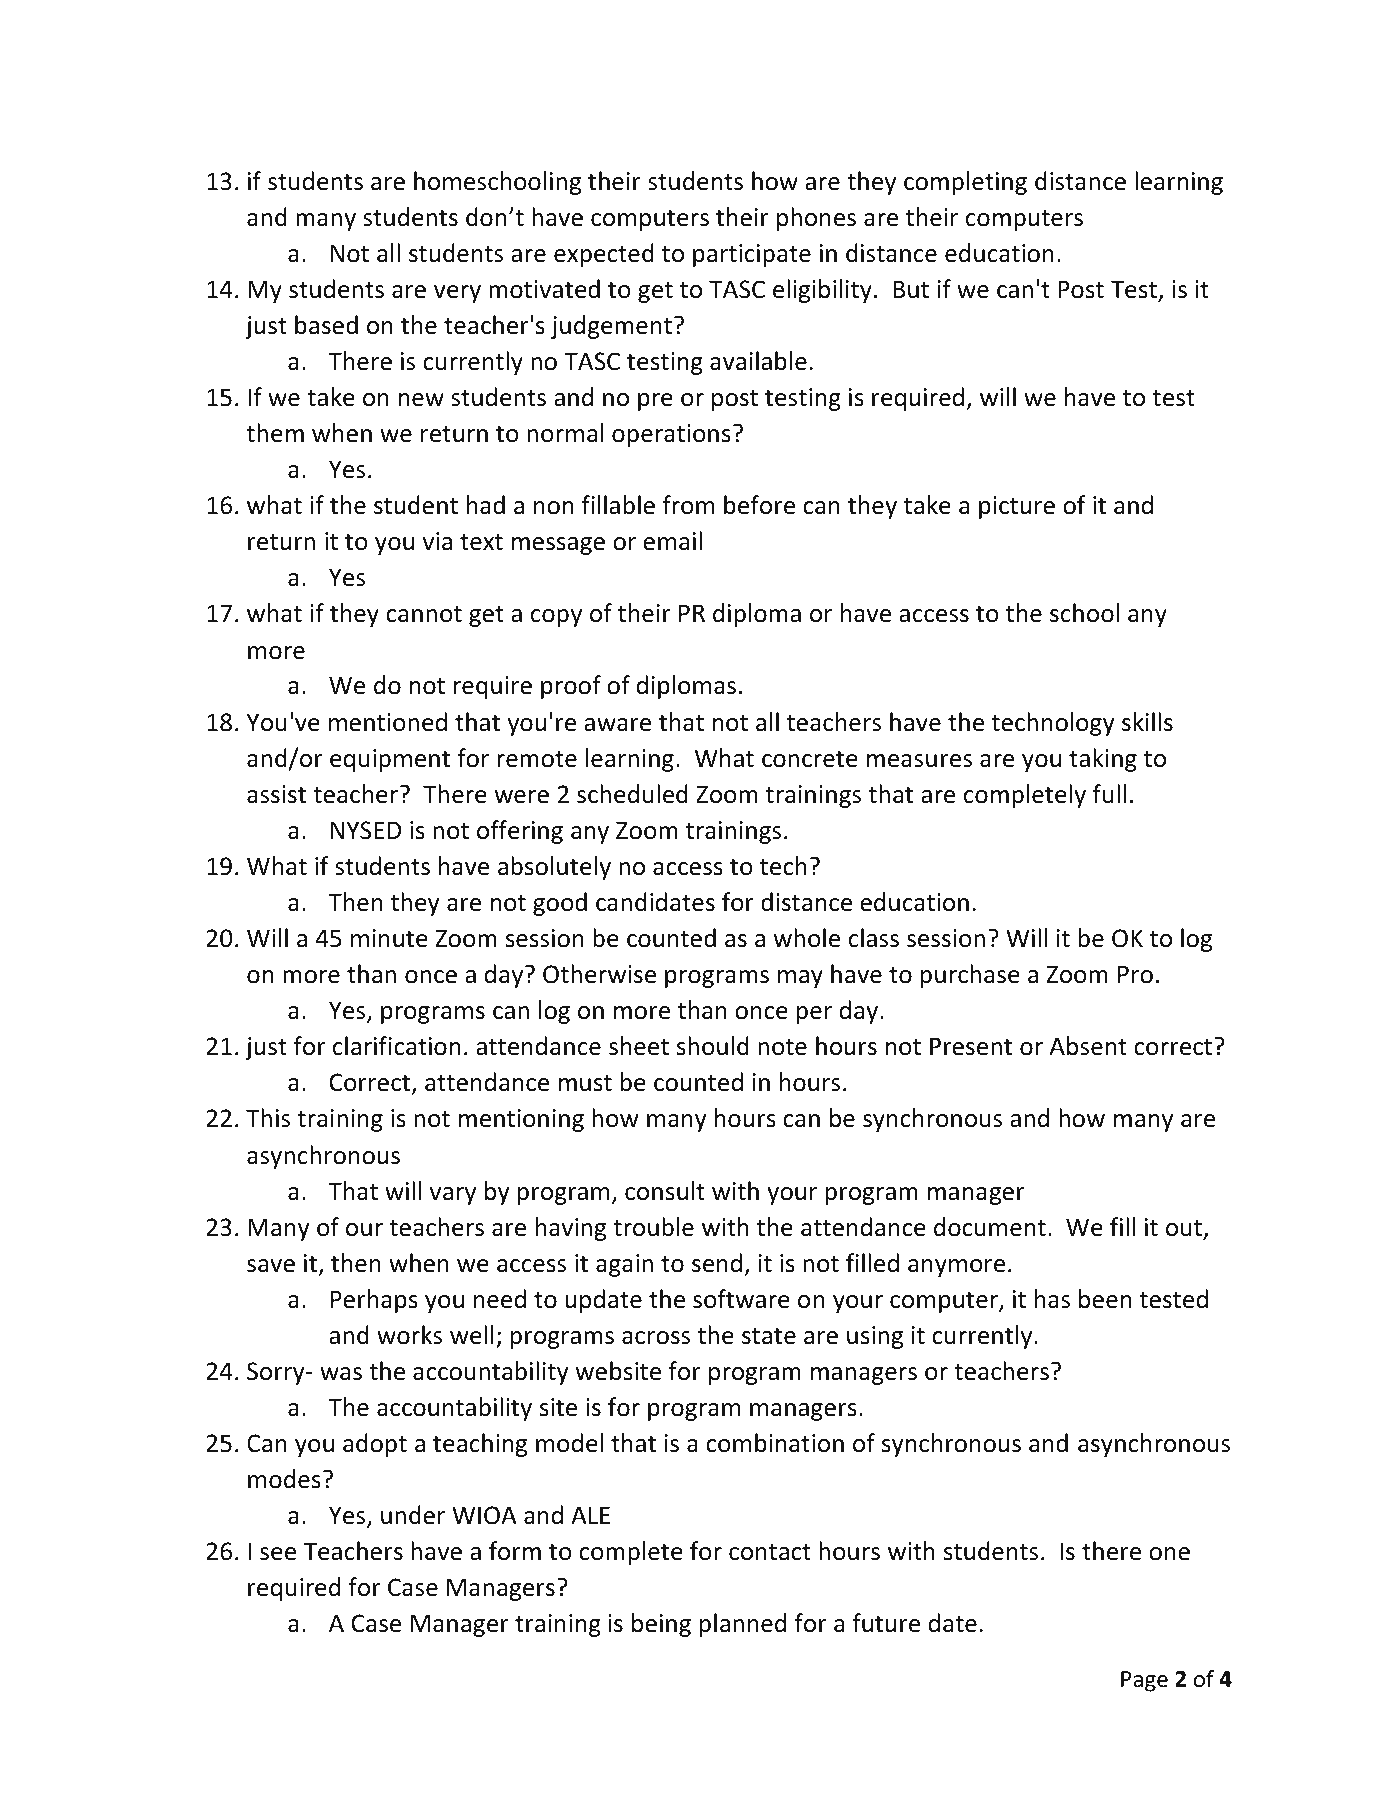 The width and height of the page is (1396, 1807). Describe the element at coordinates (388, 722) in the page. I see `mentioned` at that location.
